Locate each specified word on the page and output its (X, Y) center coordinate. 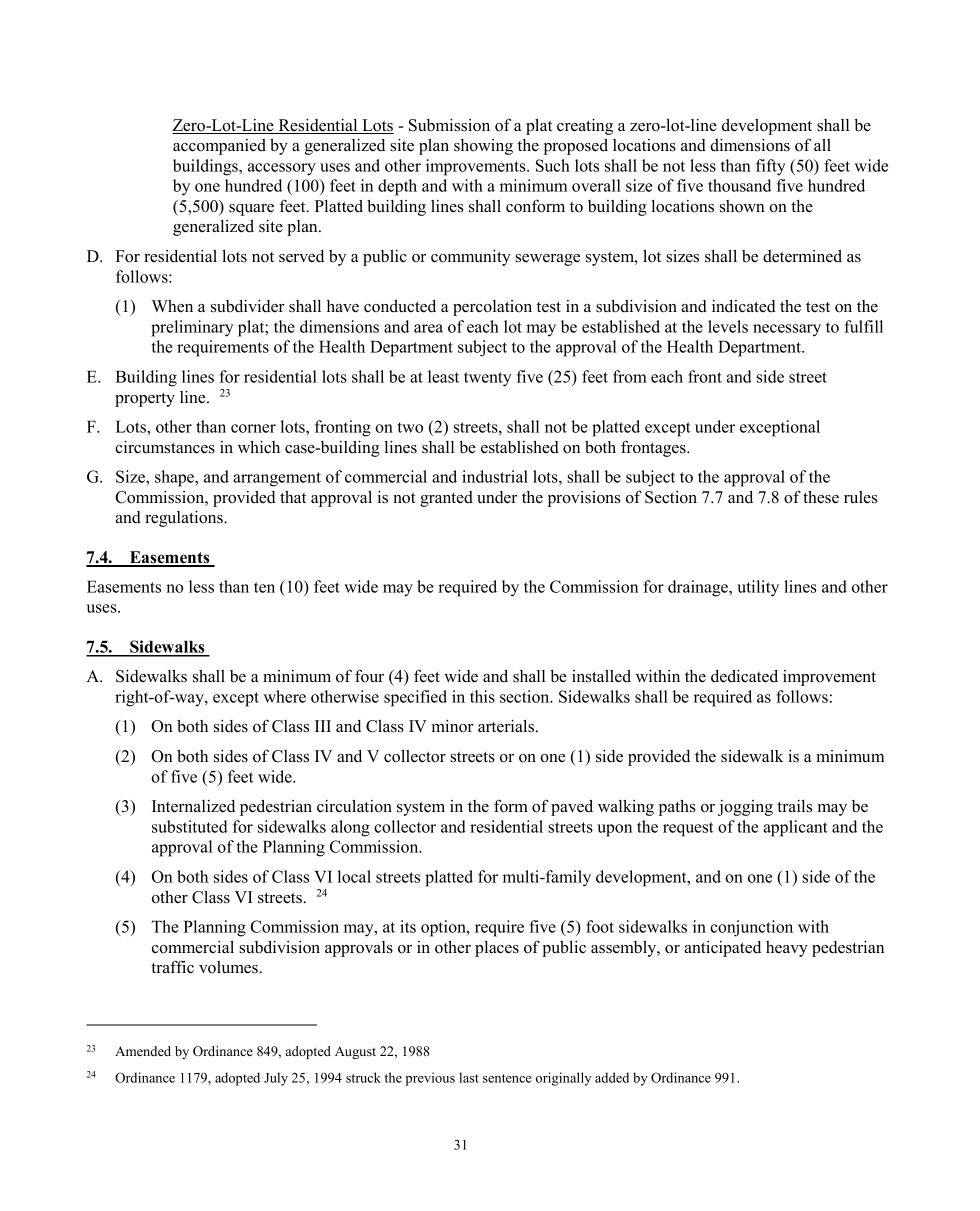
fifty (771, 167)
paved (572, 808)
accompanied (219, 147)
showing (483, 147)
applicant (795, 828)
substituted (190, 826)
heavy (787, 949)
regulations (185, 518)
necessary (787, 330)
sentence (507, 1078)
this (482, 696)
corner (253, 428)
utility (758, 588)
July (276, 1079)
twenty (487, 379)
